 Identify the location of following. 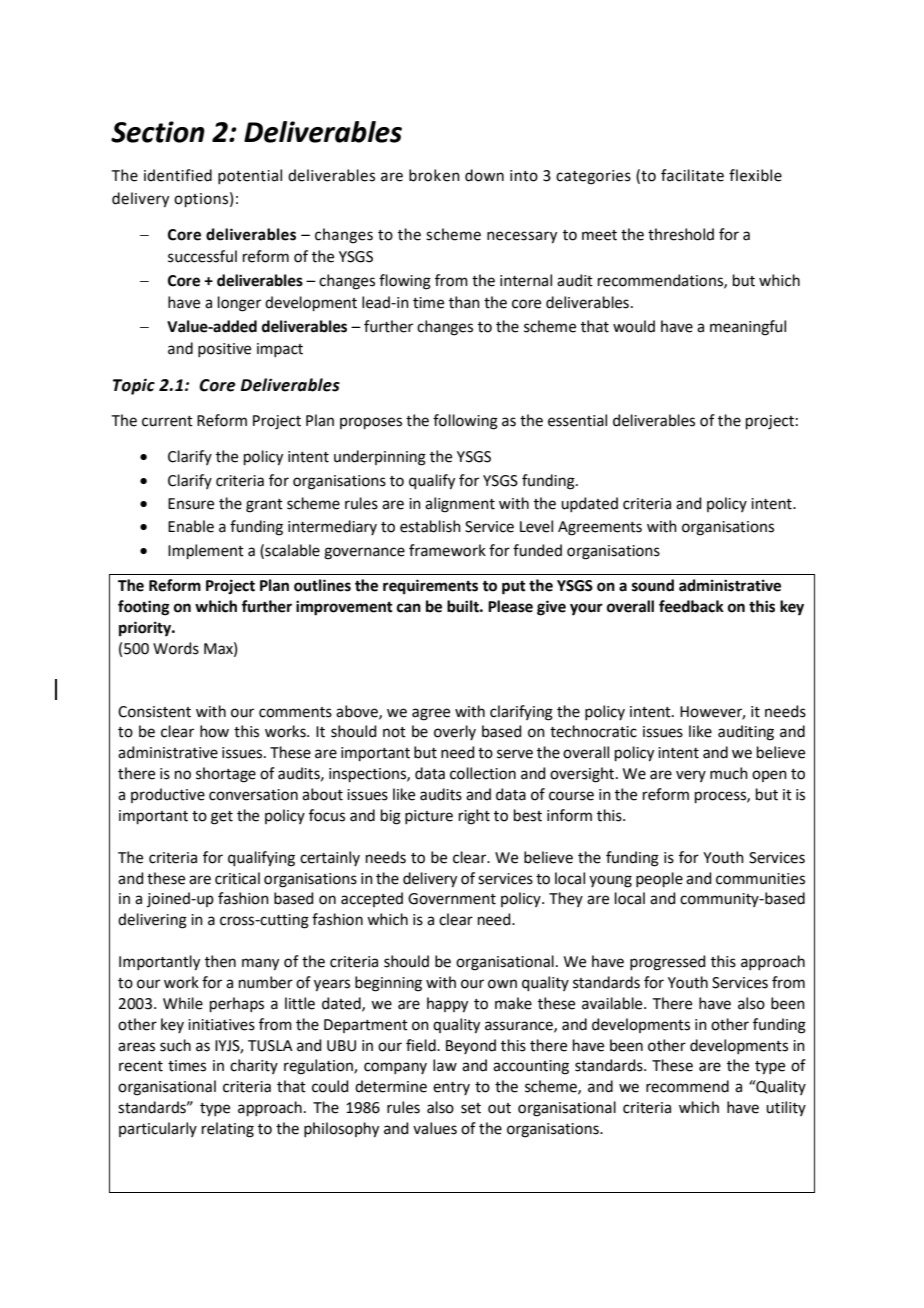
(465, 422).
